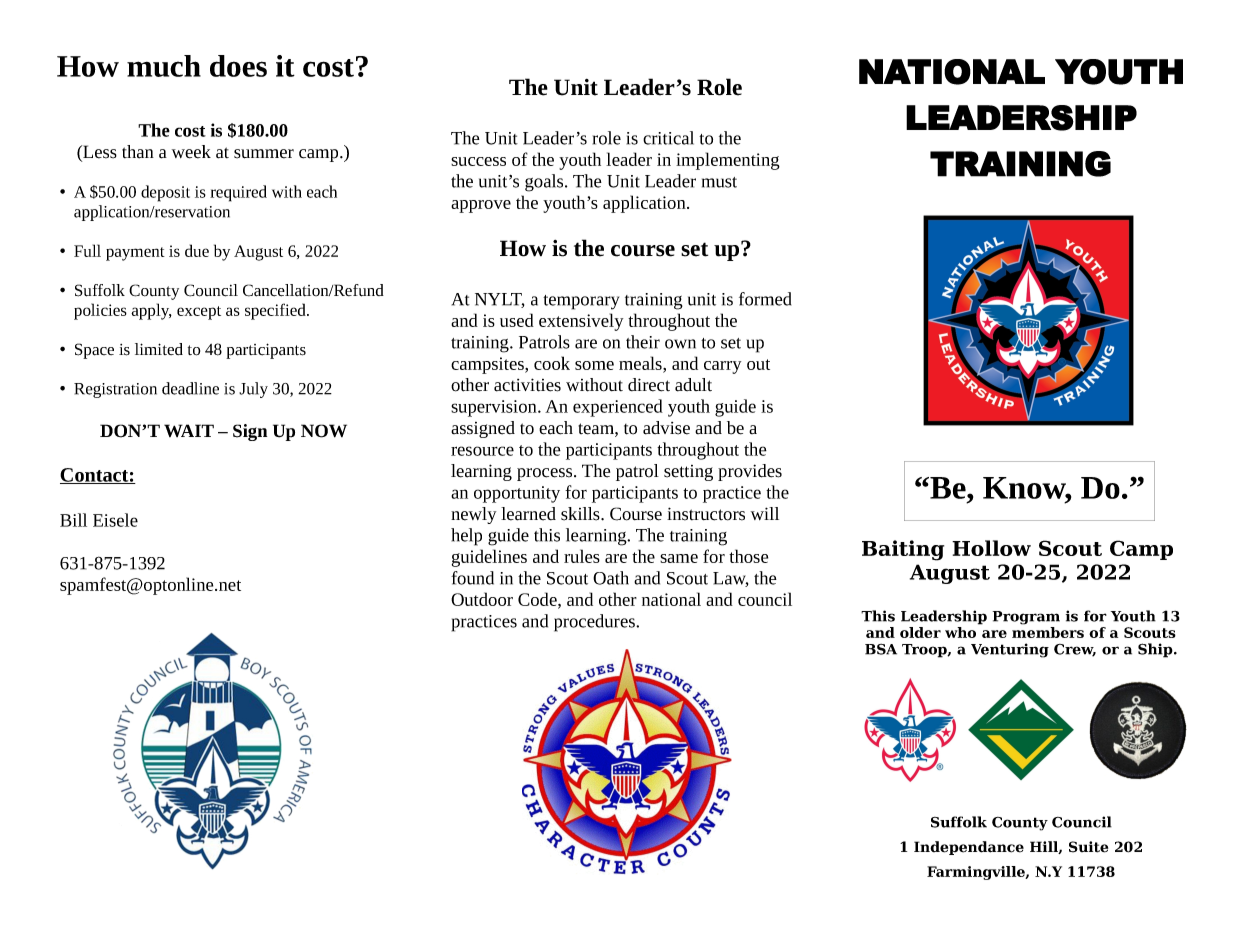 This screenshot has width=1233, height=952. Describe the element at coordinates (750, 472) in the screenshot. I see `provides` at that location.
